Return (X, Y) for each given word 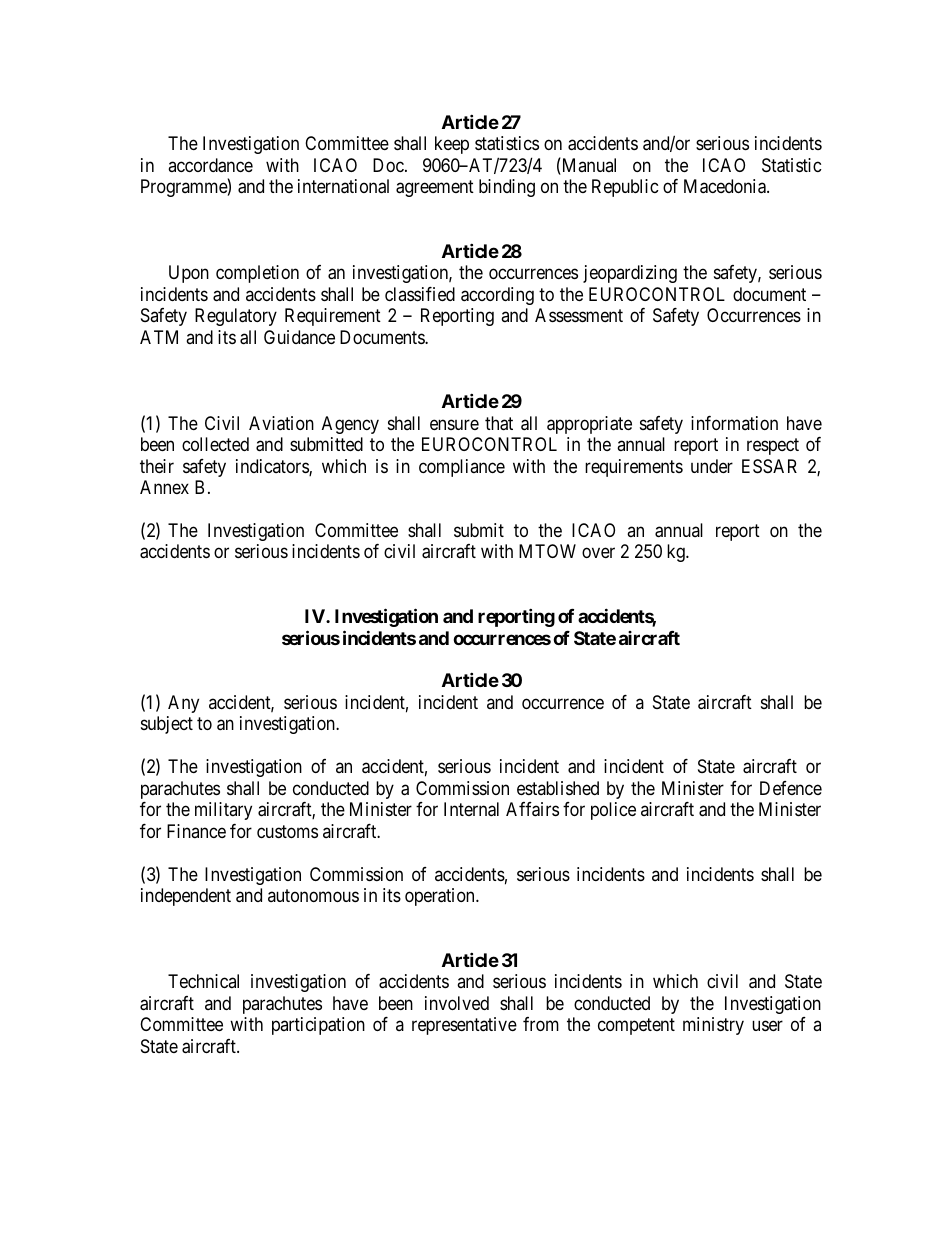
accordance (210, 165)
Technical (203, 981)
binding (507, 188)
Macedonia (726, 186)
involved (457, 1003)
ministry (713, 1026)
